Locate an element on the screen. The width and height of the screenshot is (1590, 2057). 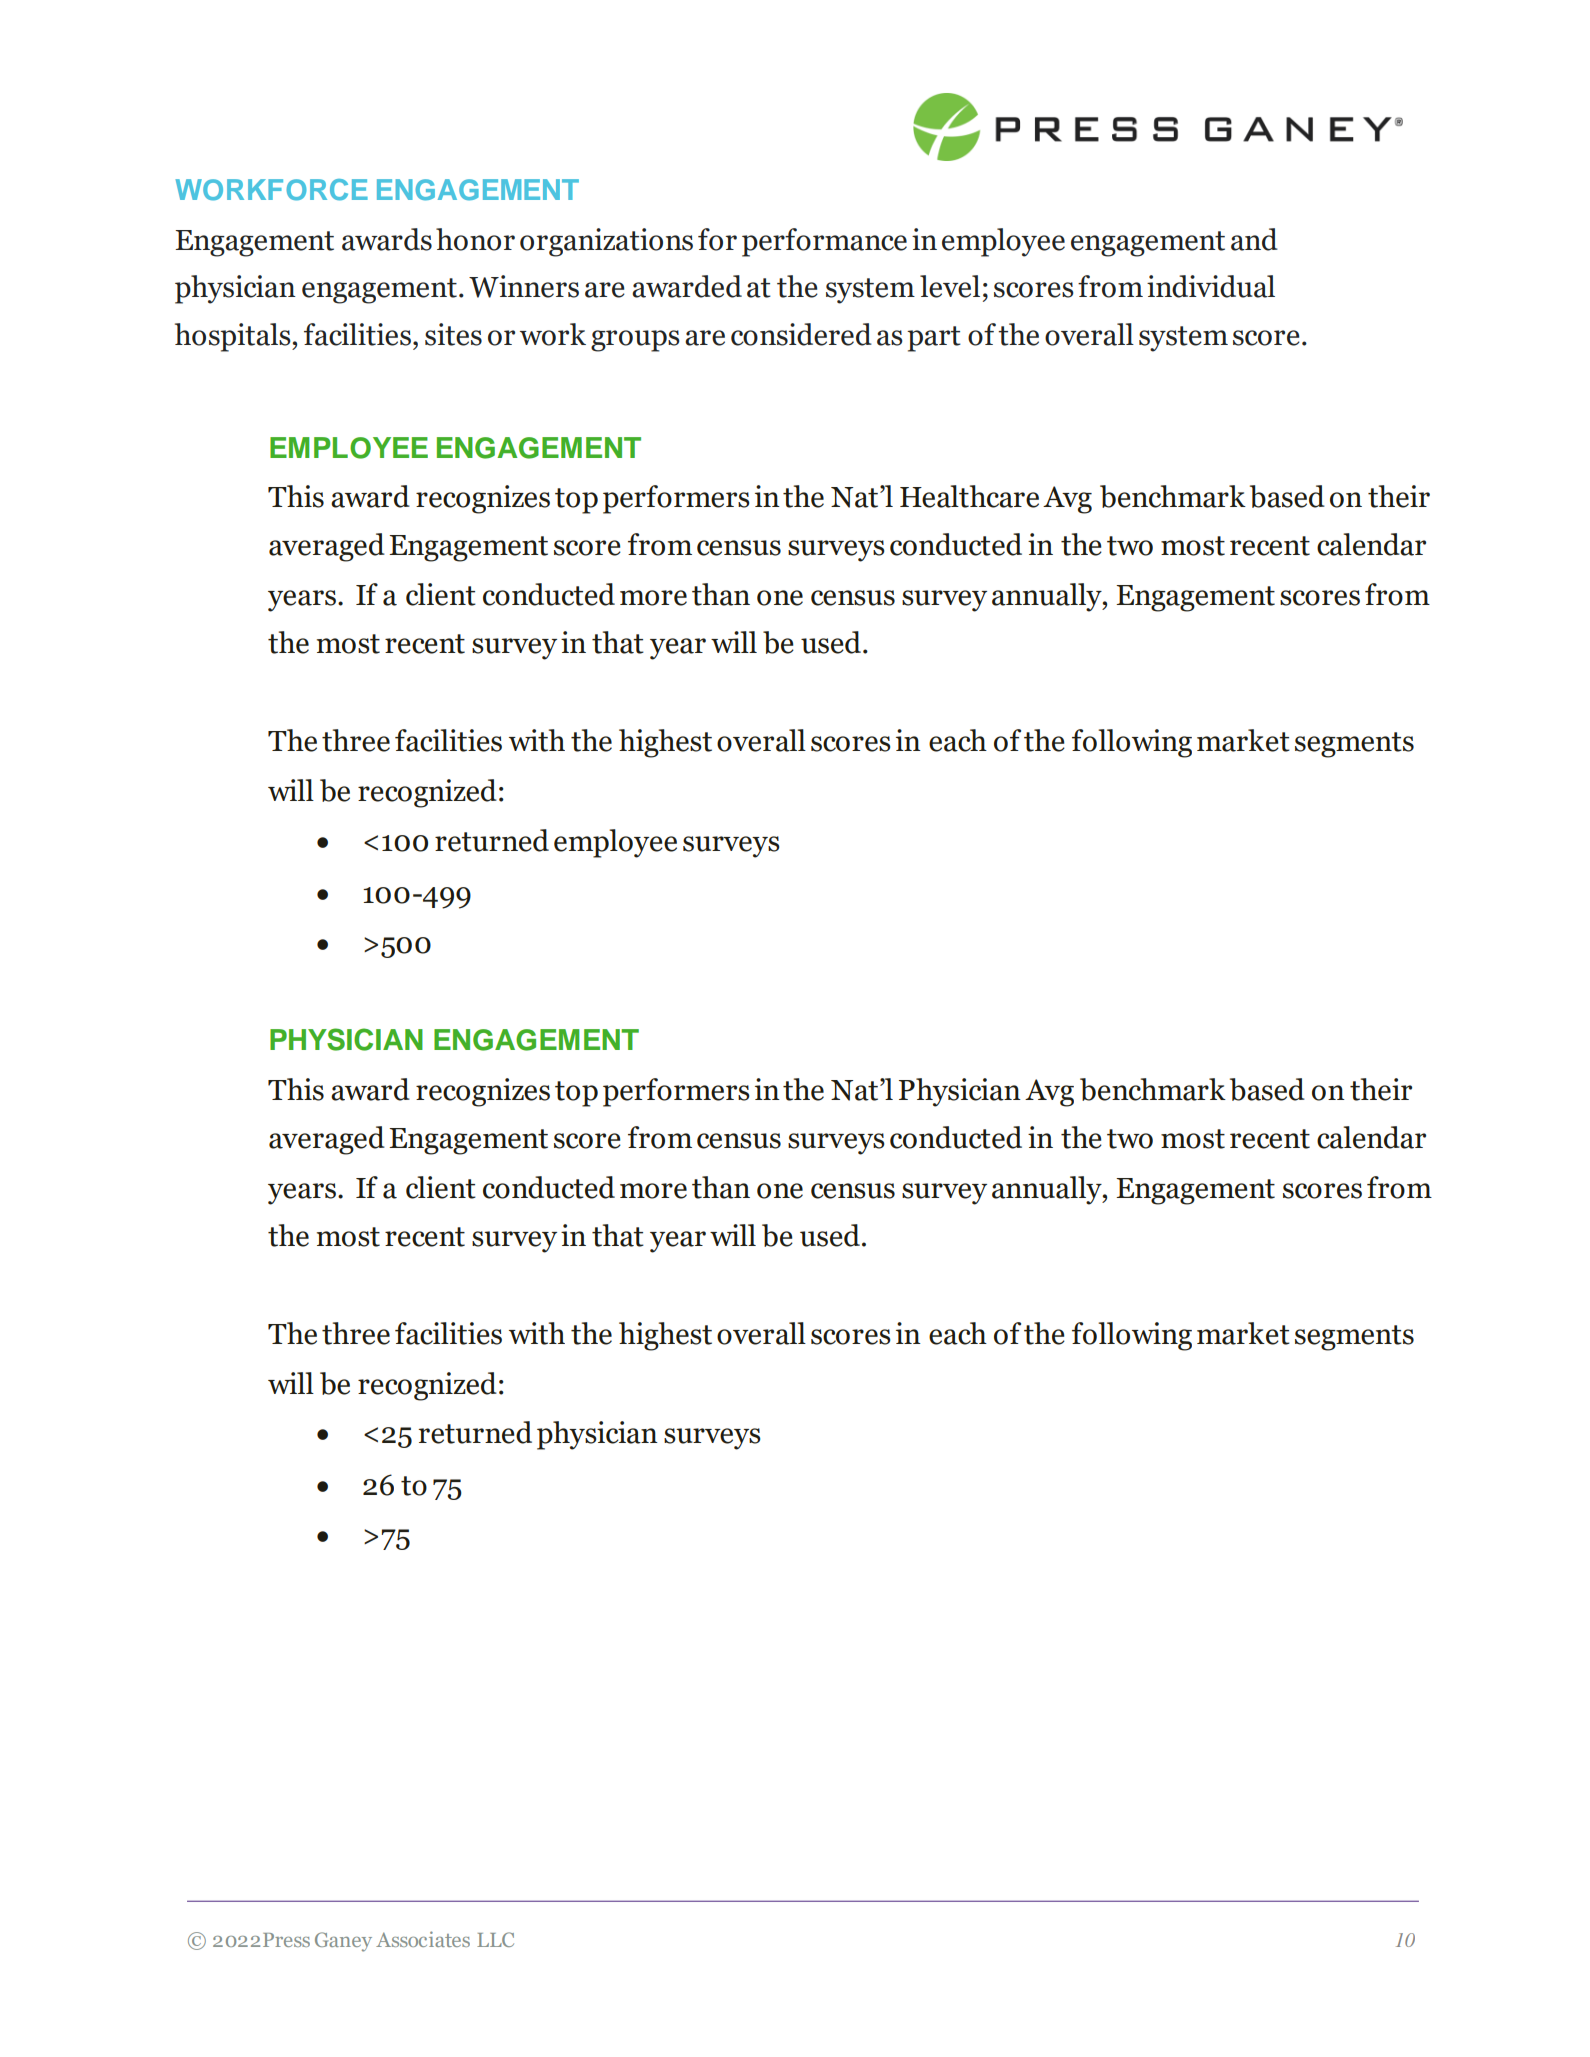
Associates is located at coordinates (423, 1939).
